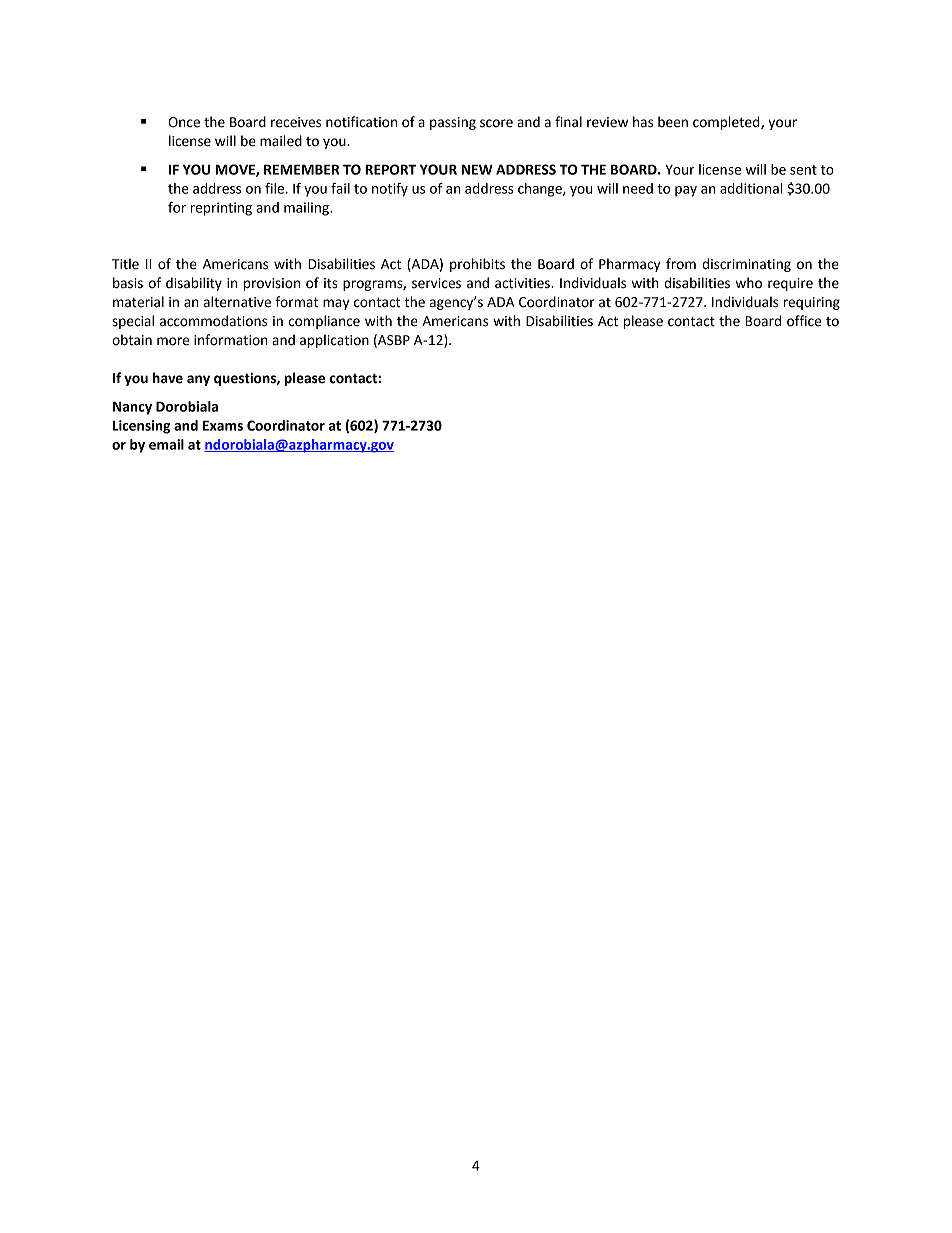 This screenshot has width=952, height=1233. What do you see at coordinates (477, 265) in the screenshot?
I see `prohibits` at bounding box center [477, 265].
